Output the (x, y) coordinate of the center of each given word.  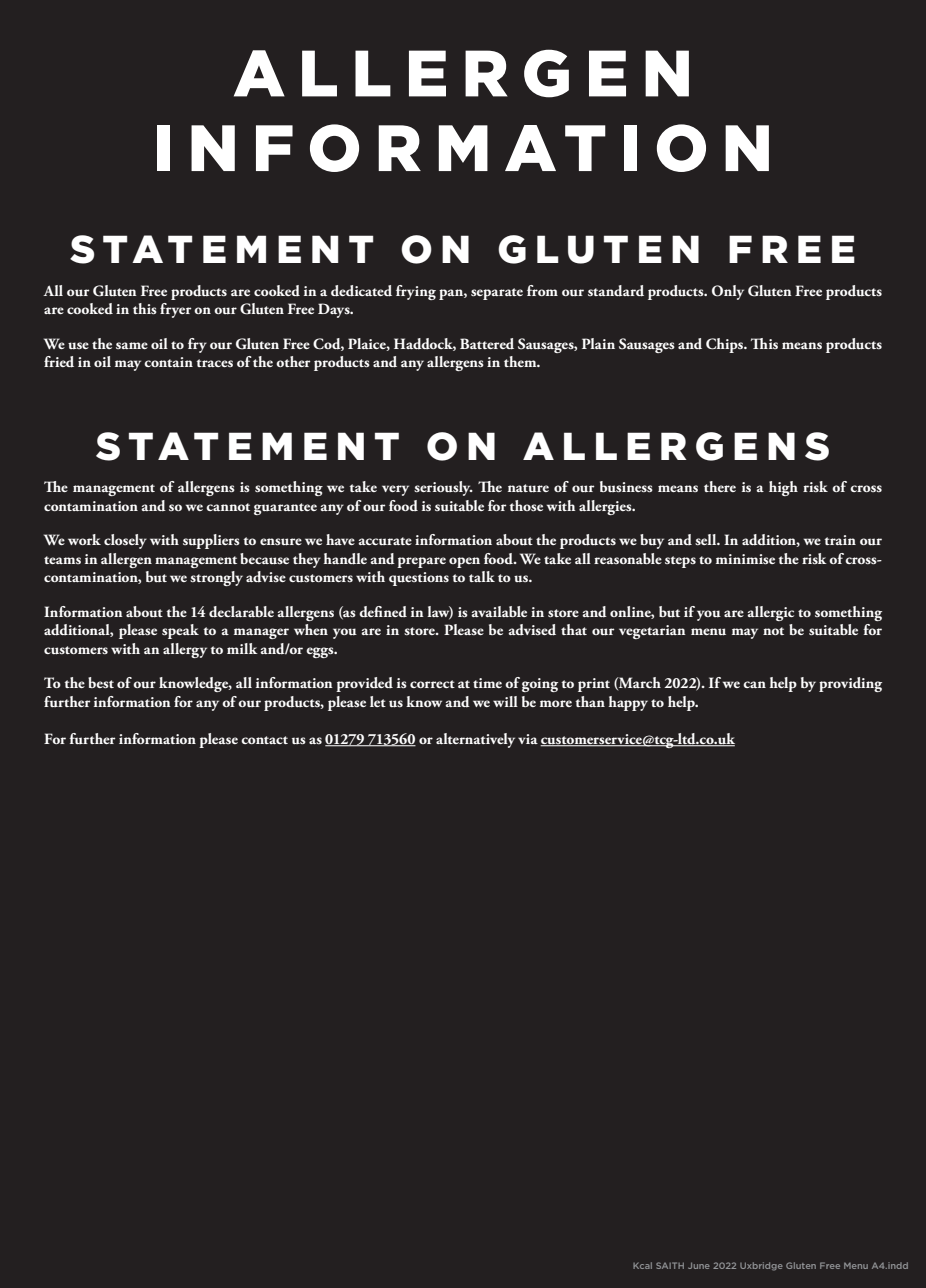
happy (628, 703)
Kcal (642, 1265)
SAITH (670, 1265)
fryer (175, 310)
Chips (726, 345)
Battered (487, 344)
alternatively (475, 740)
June (699, 1265)
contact (264, 740)
